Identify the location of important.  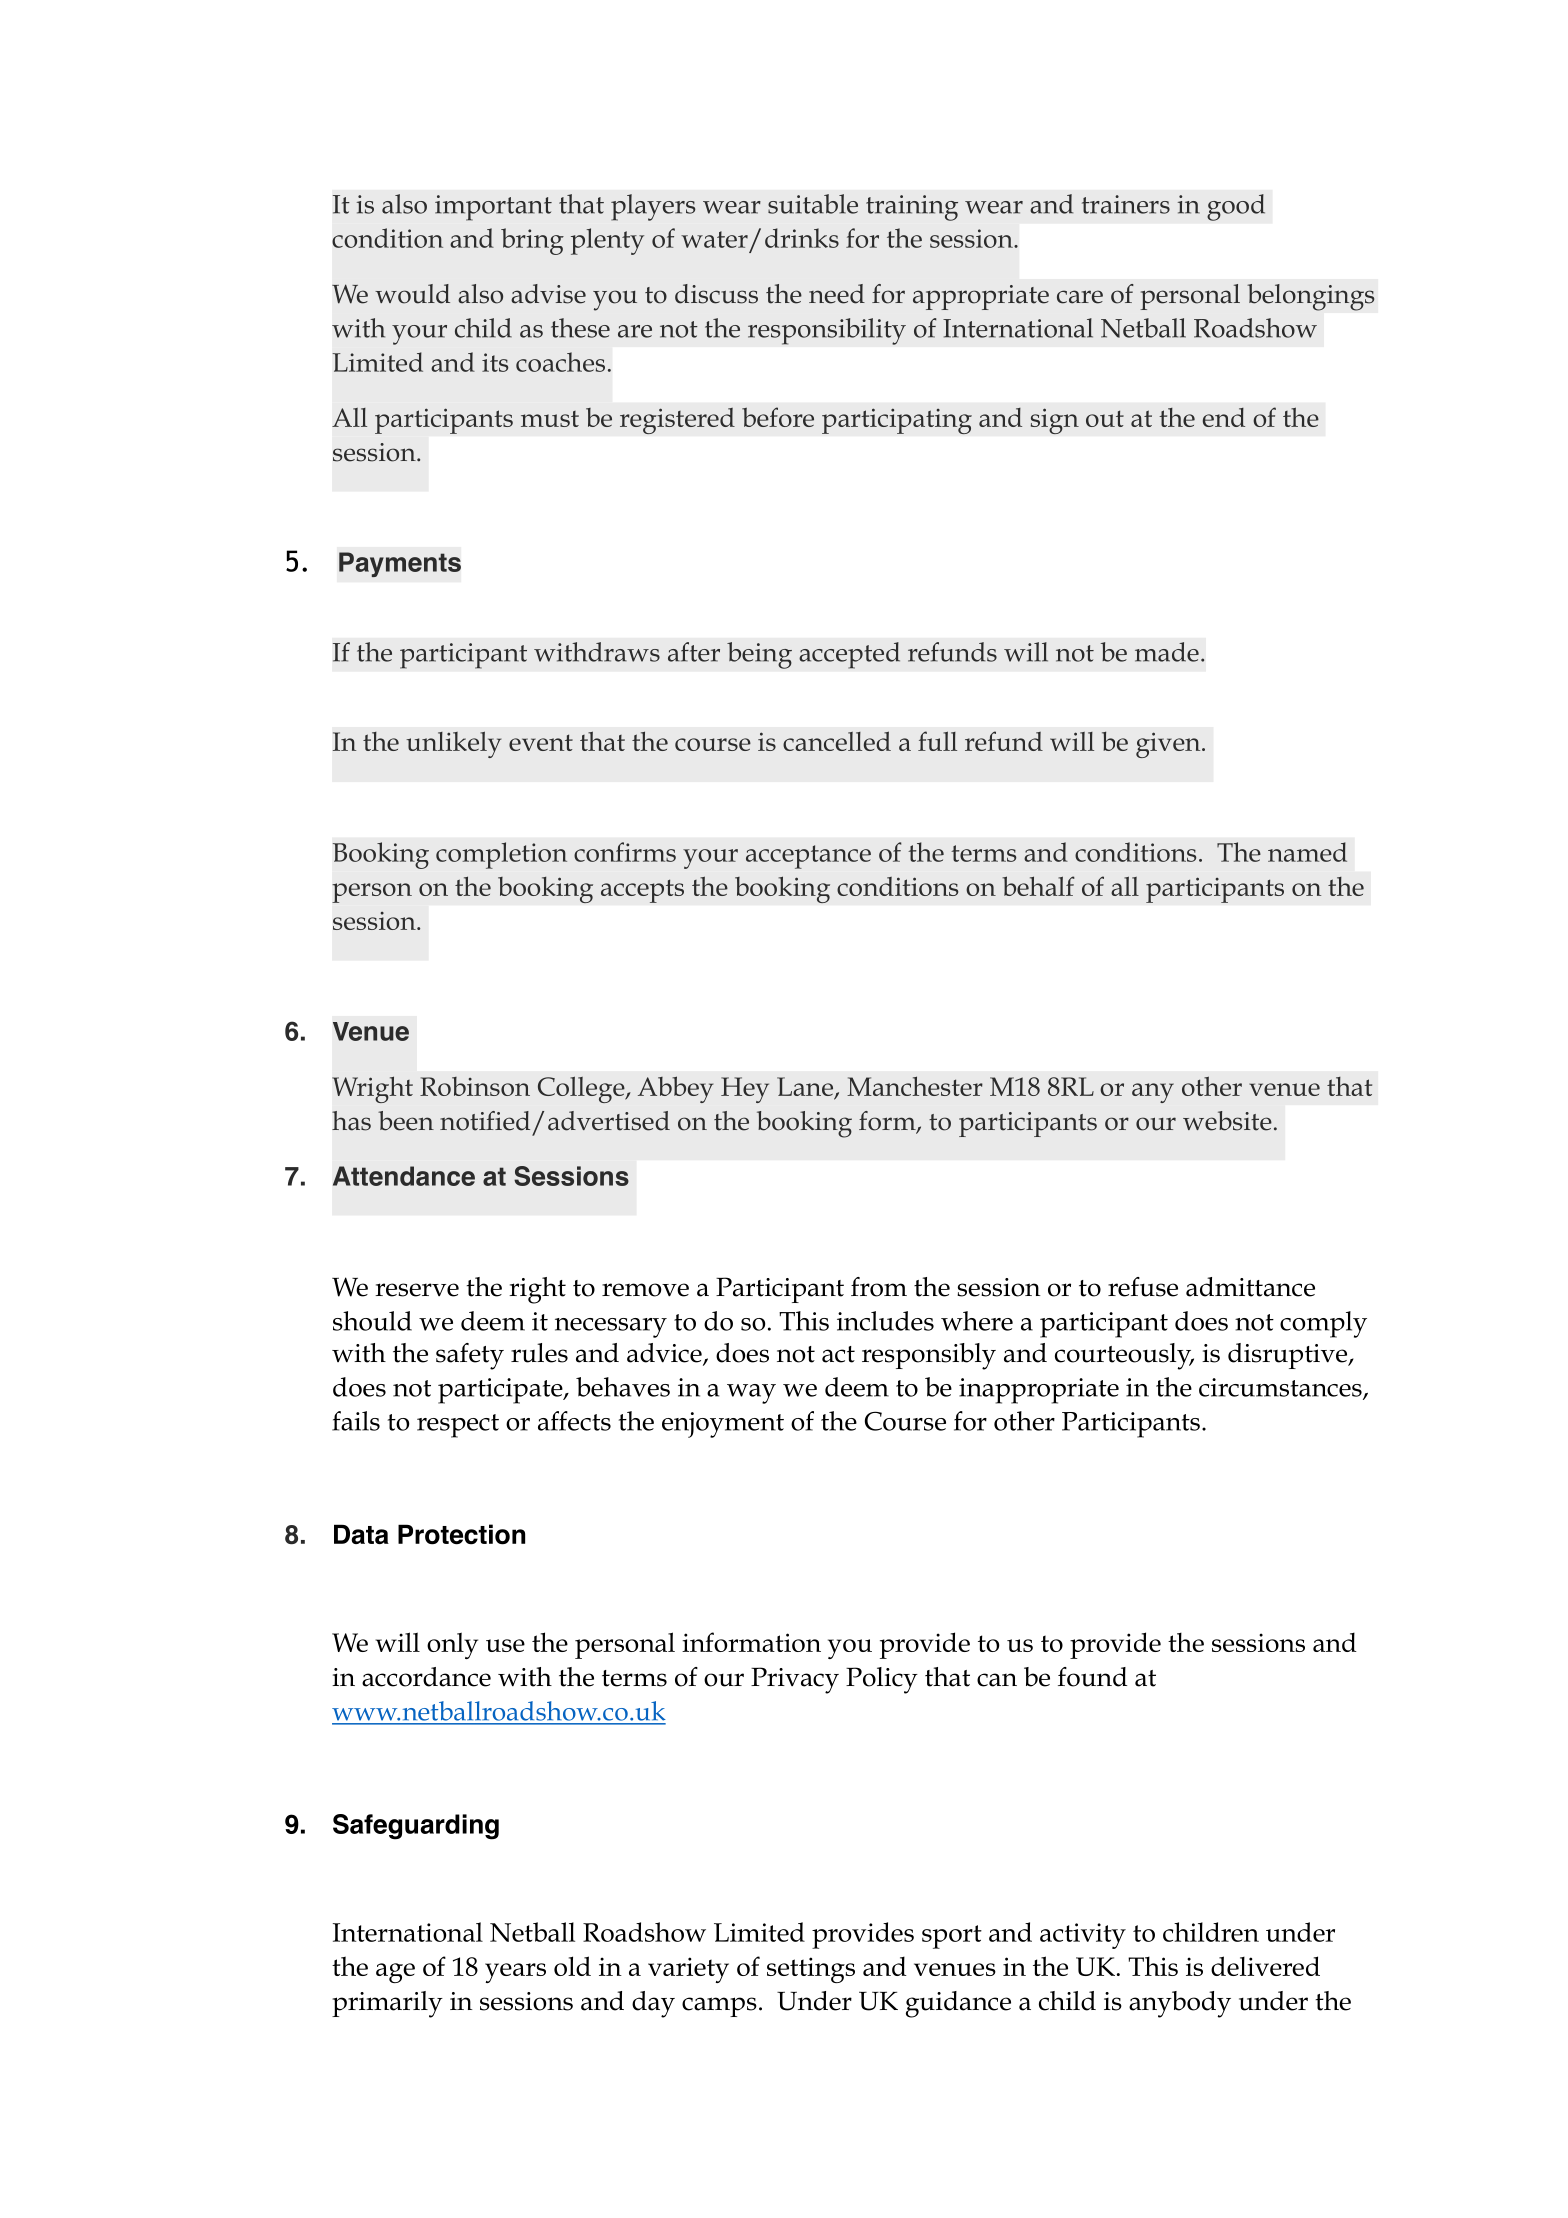
(493, 208).
